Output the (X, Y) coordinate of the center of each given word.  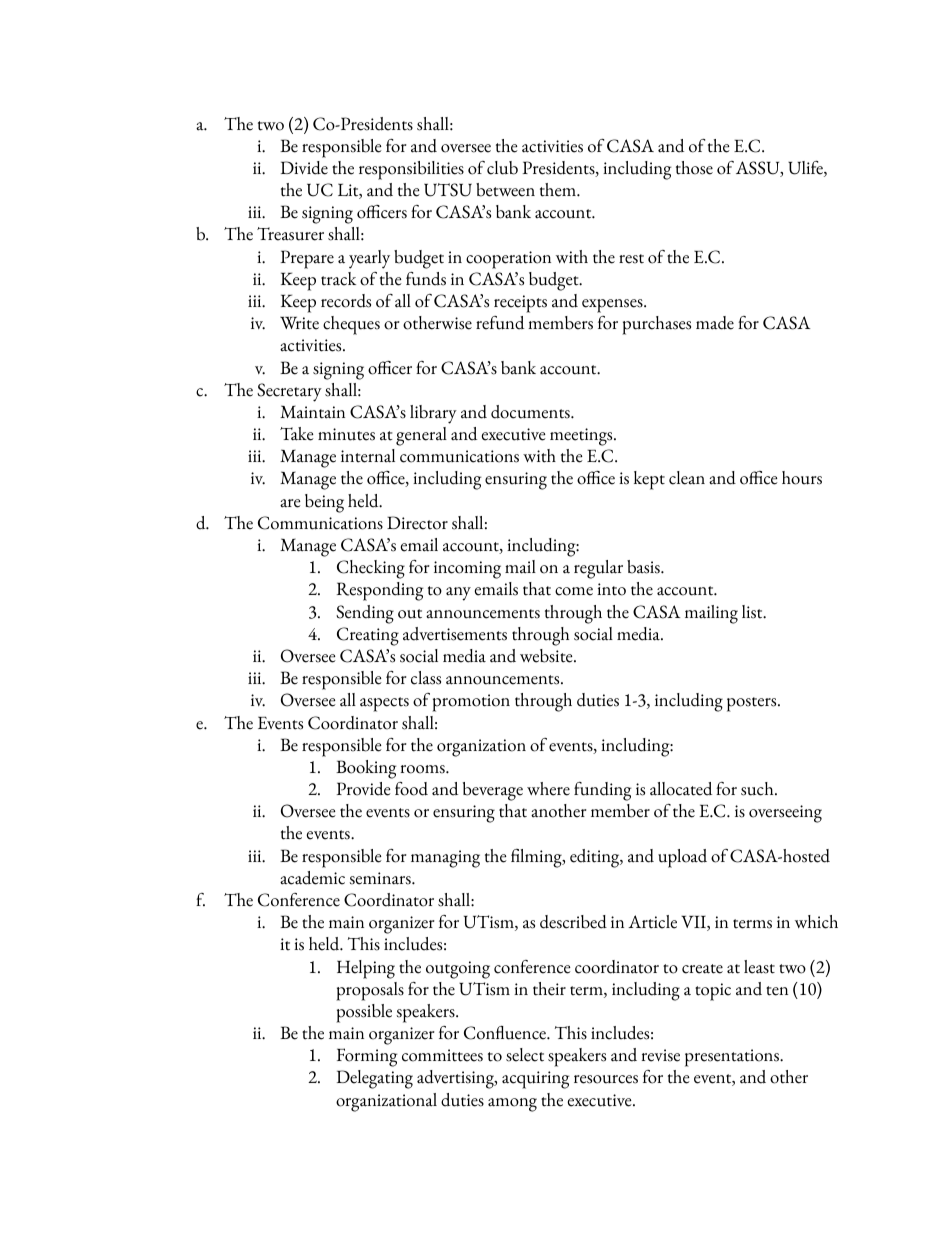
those (694, 168)
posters (753, 704)
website (547, 656)
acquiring (535, 1080)
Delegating (375, 1079)
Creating (368, 636)
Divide (304, 168)
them (559, 190)
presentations (733, 1058)
